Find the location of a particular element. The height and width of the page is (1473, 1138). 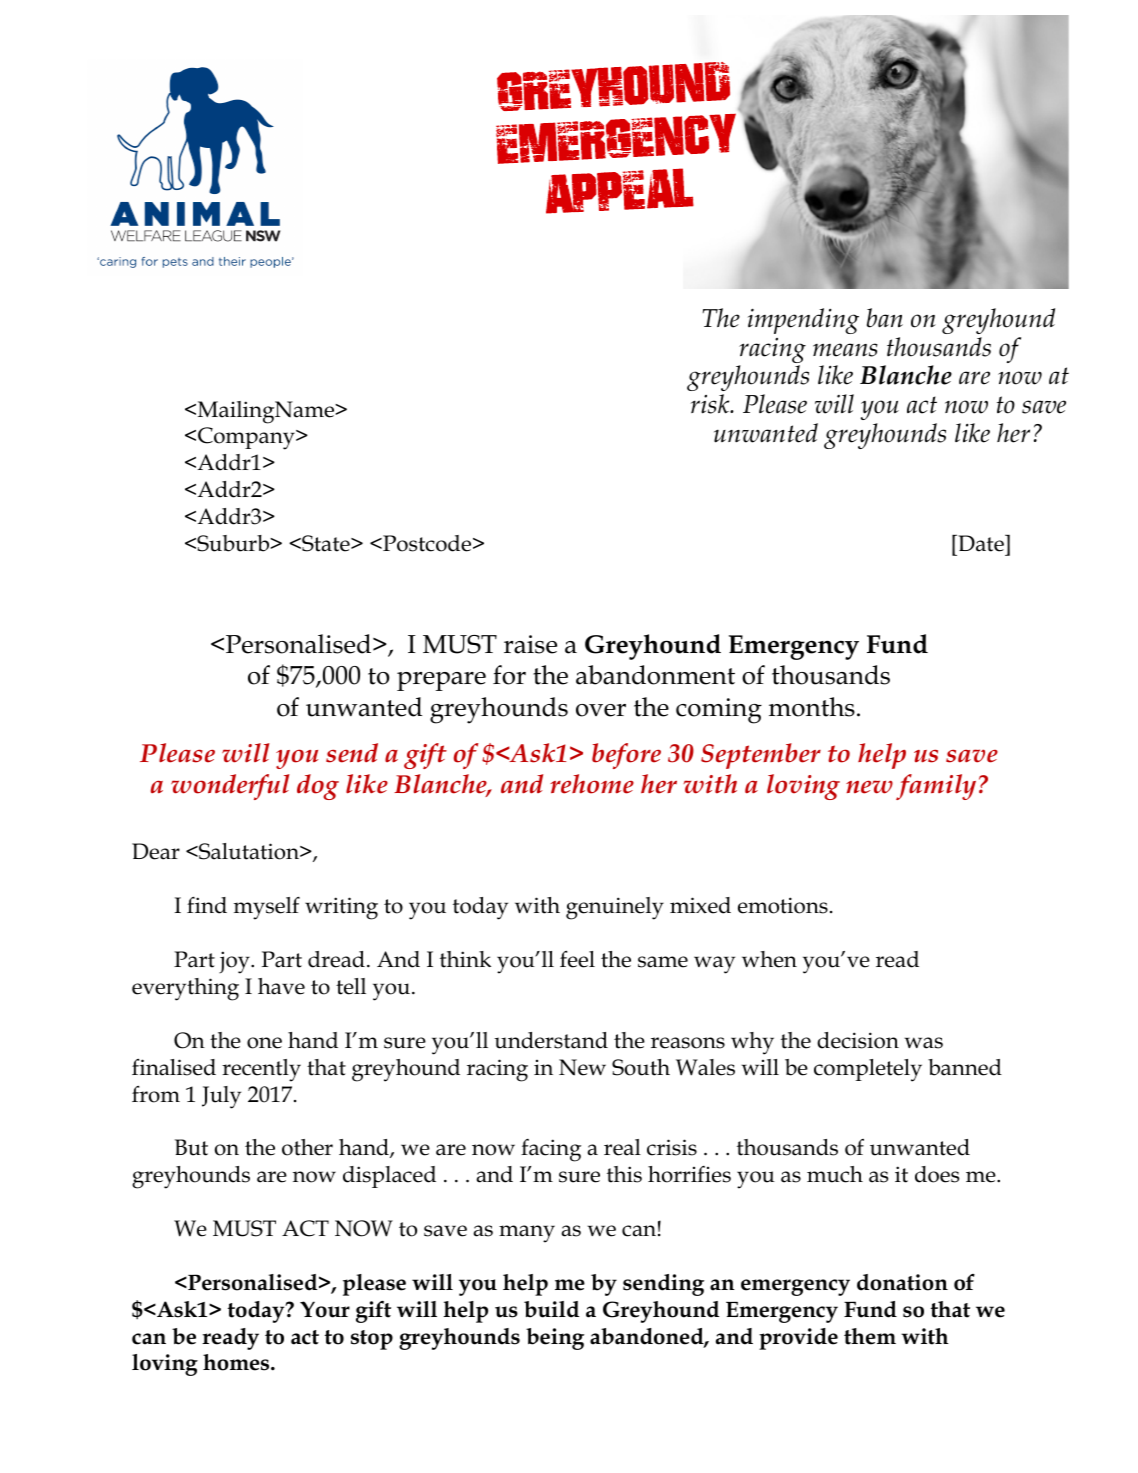

homes is located at coordinates (237, 1362).
